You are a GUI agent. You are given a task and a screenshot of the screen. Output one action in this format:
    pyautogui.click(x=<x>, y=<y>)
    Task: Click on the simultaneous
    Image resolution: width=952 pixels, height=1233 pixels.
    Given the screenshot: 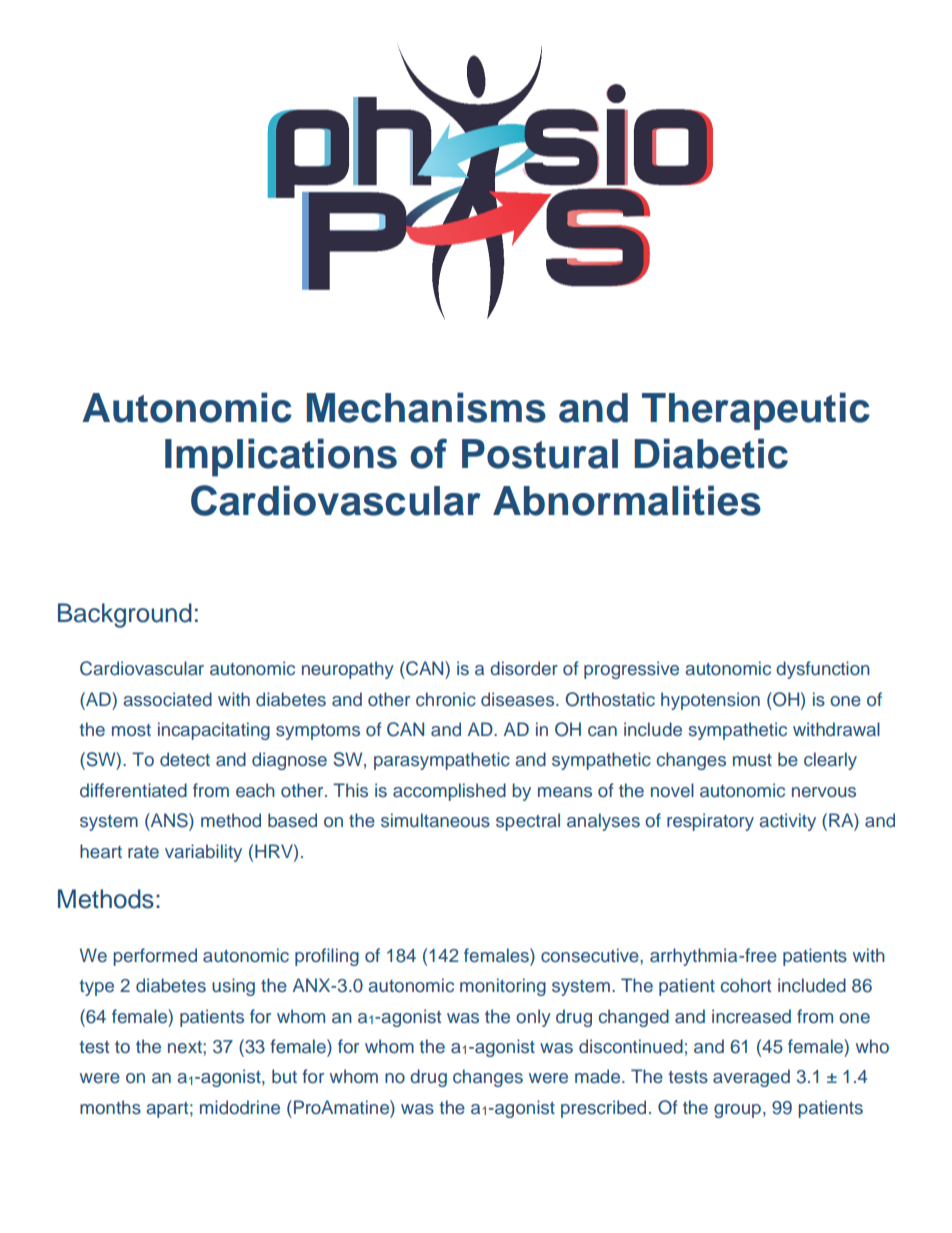 What is the action you would take?
    pyautogui.click(x=435, y=820)
